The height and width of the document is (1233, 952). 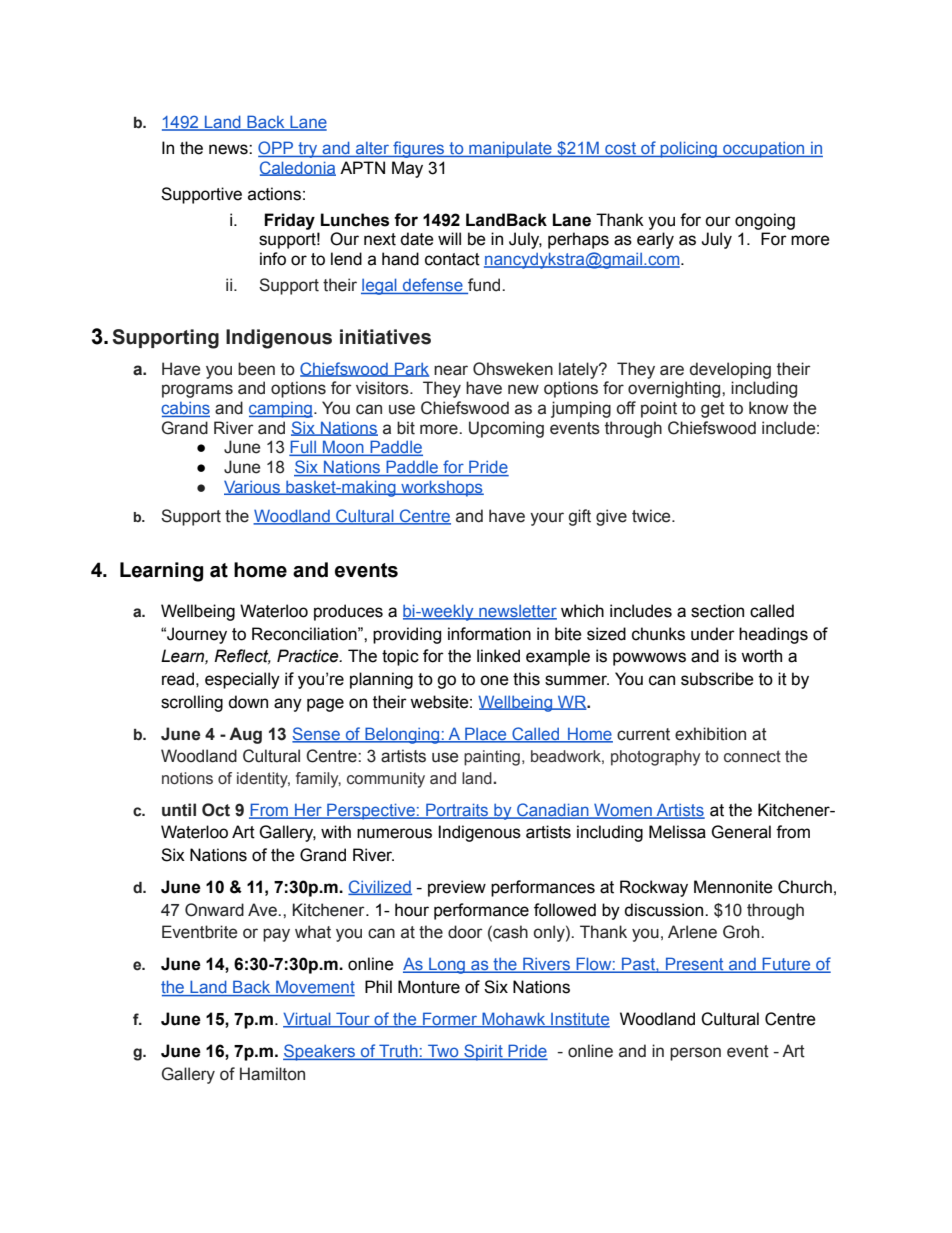 What do you see at coordinates (498, 656) in the document?
I see `linked` at bounding box center [498, 656].
